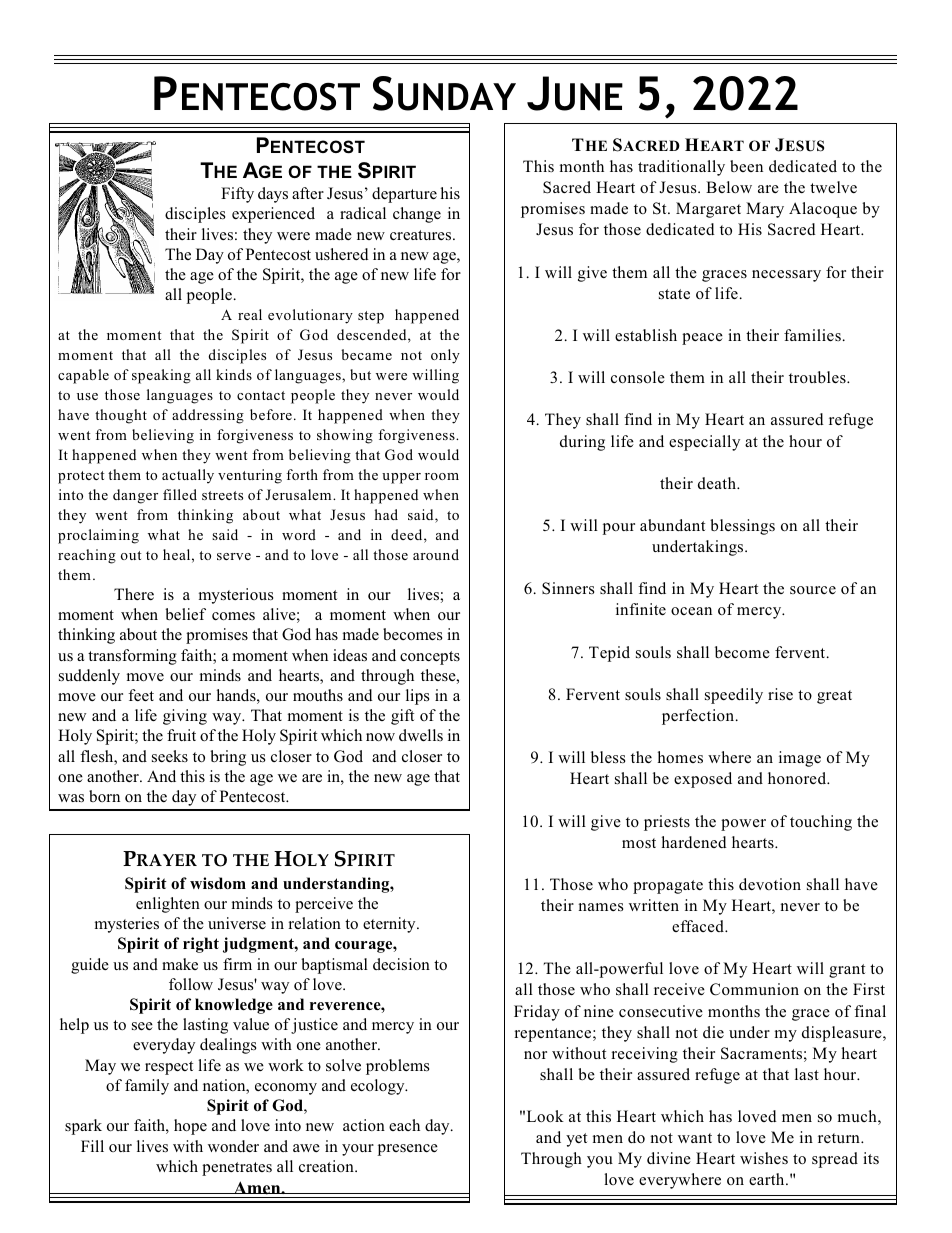 Image resolution: width=952 pixels, height=1233 pixels. What do you see at coordinates (821, 823) in the page?
I see `touching` at bounding box center [821, 823].
